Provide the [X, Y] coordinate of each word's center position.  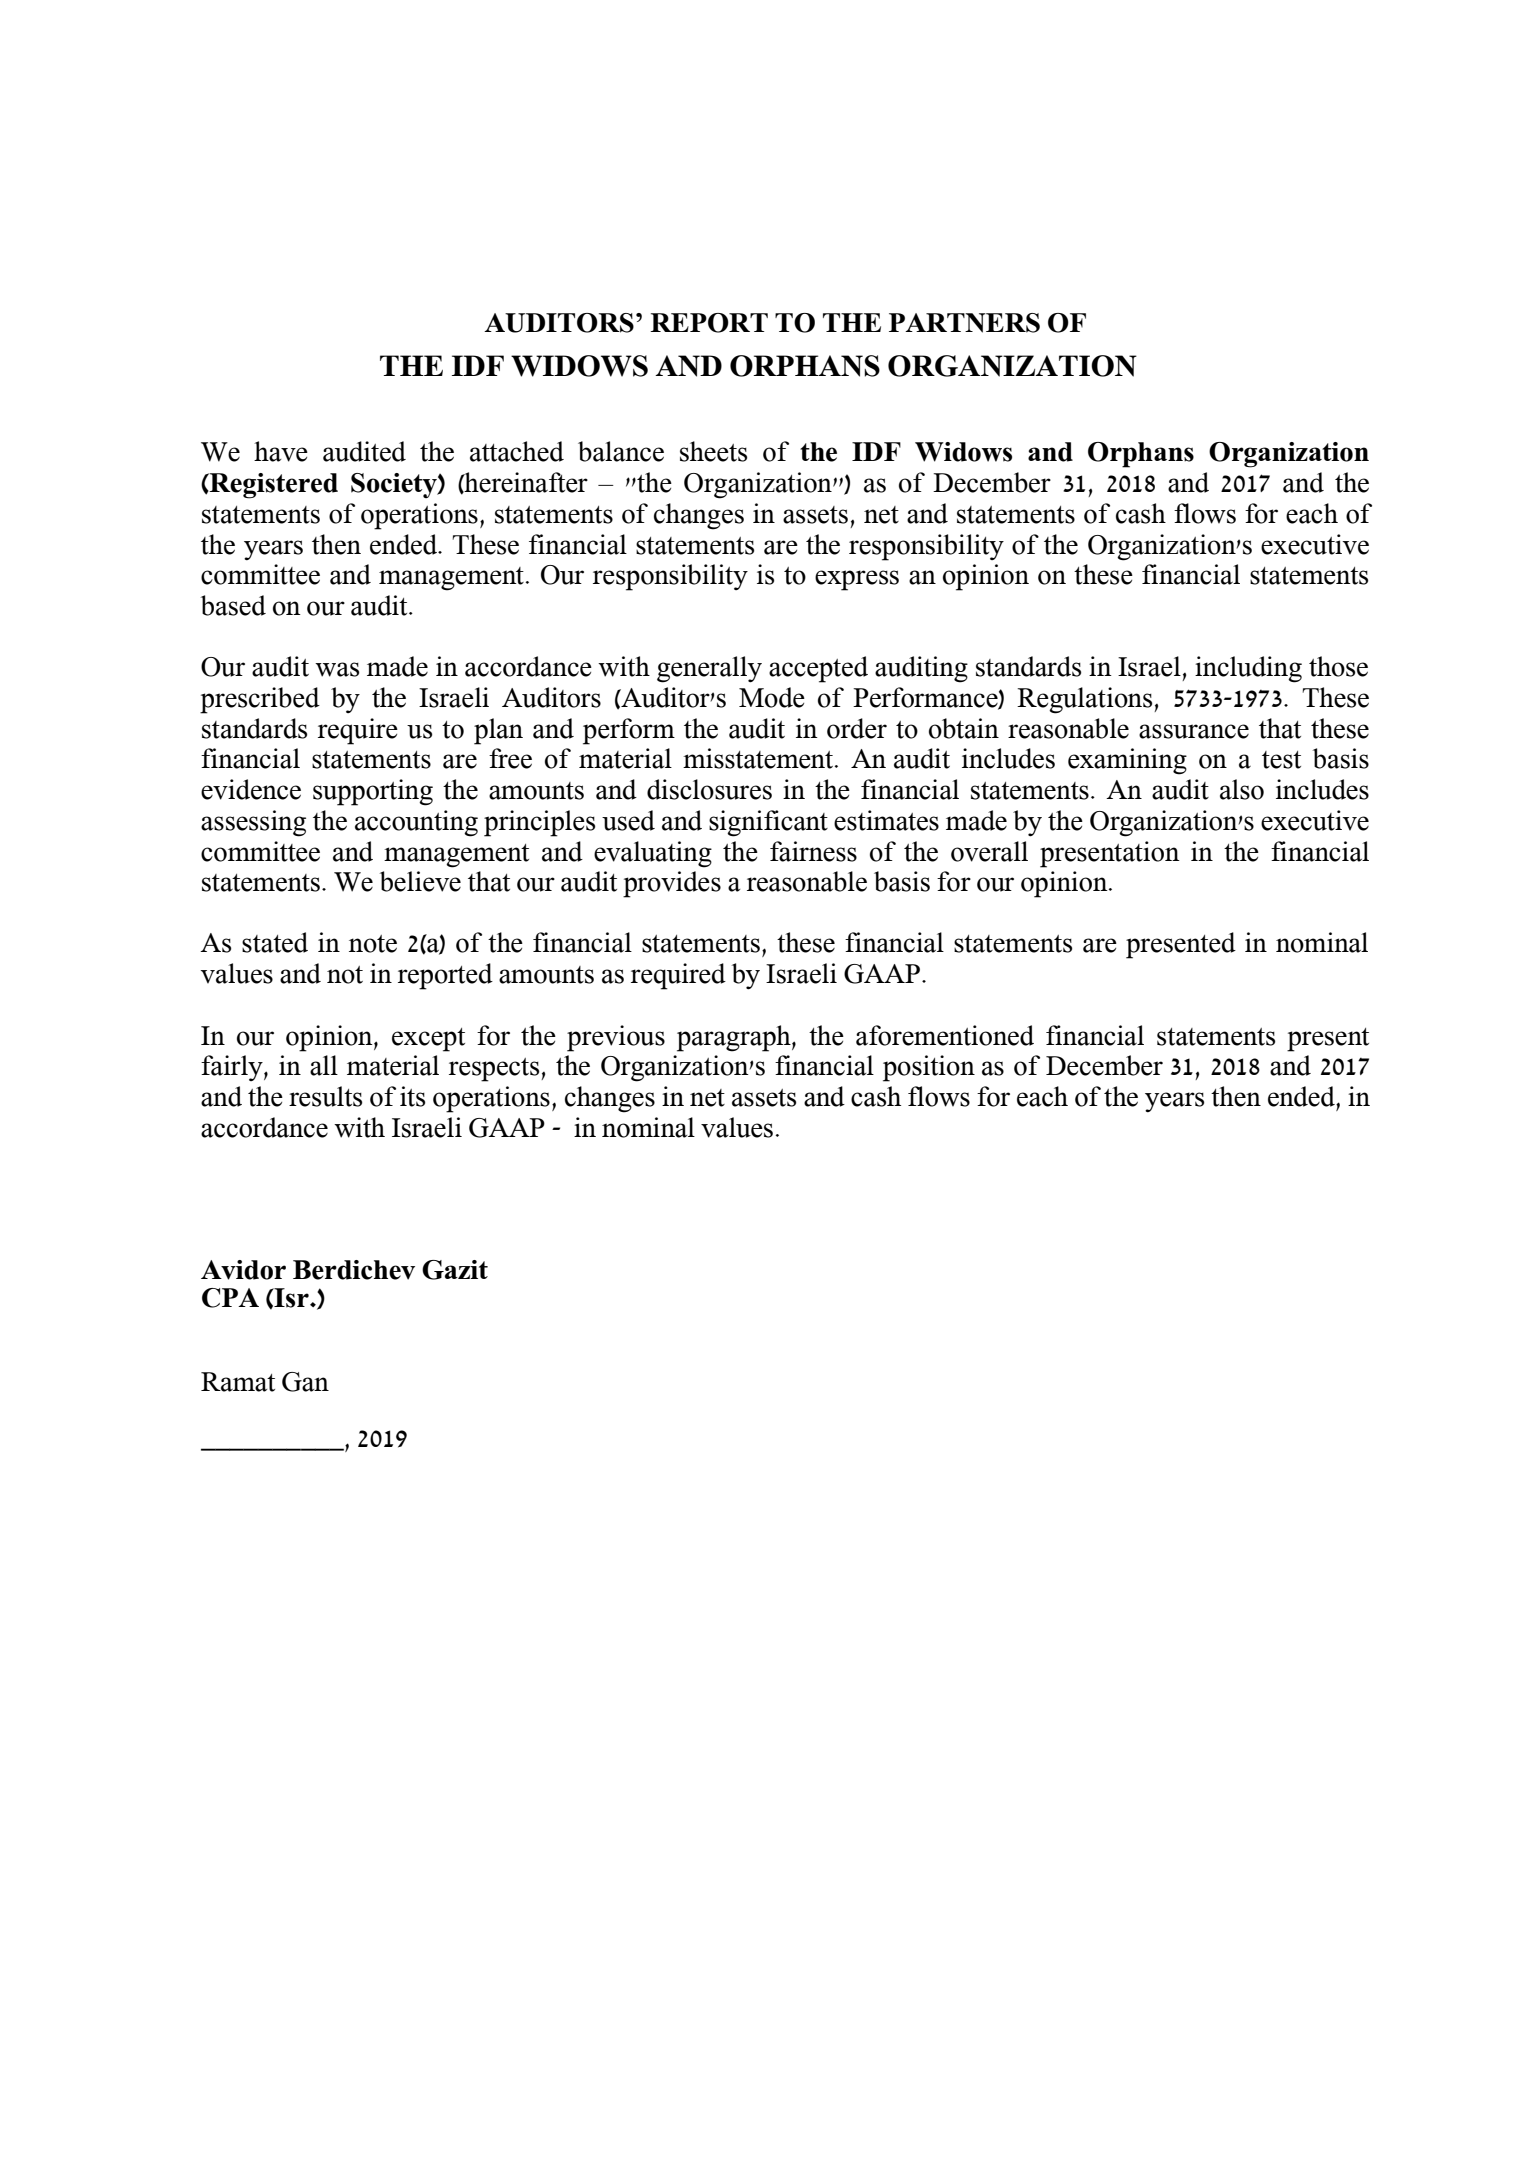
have [281, 451]
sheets [713, 451]
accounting [416, 823]
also [1242, 789]
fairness [813, 851]
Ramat [238, 1382]
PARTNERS [964, 323]
